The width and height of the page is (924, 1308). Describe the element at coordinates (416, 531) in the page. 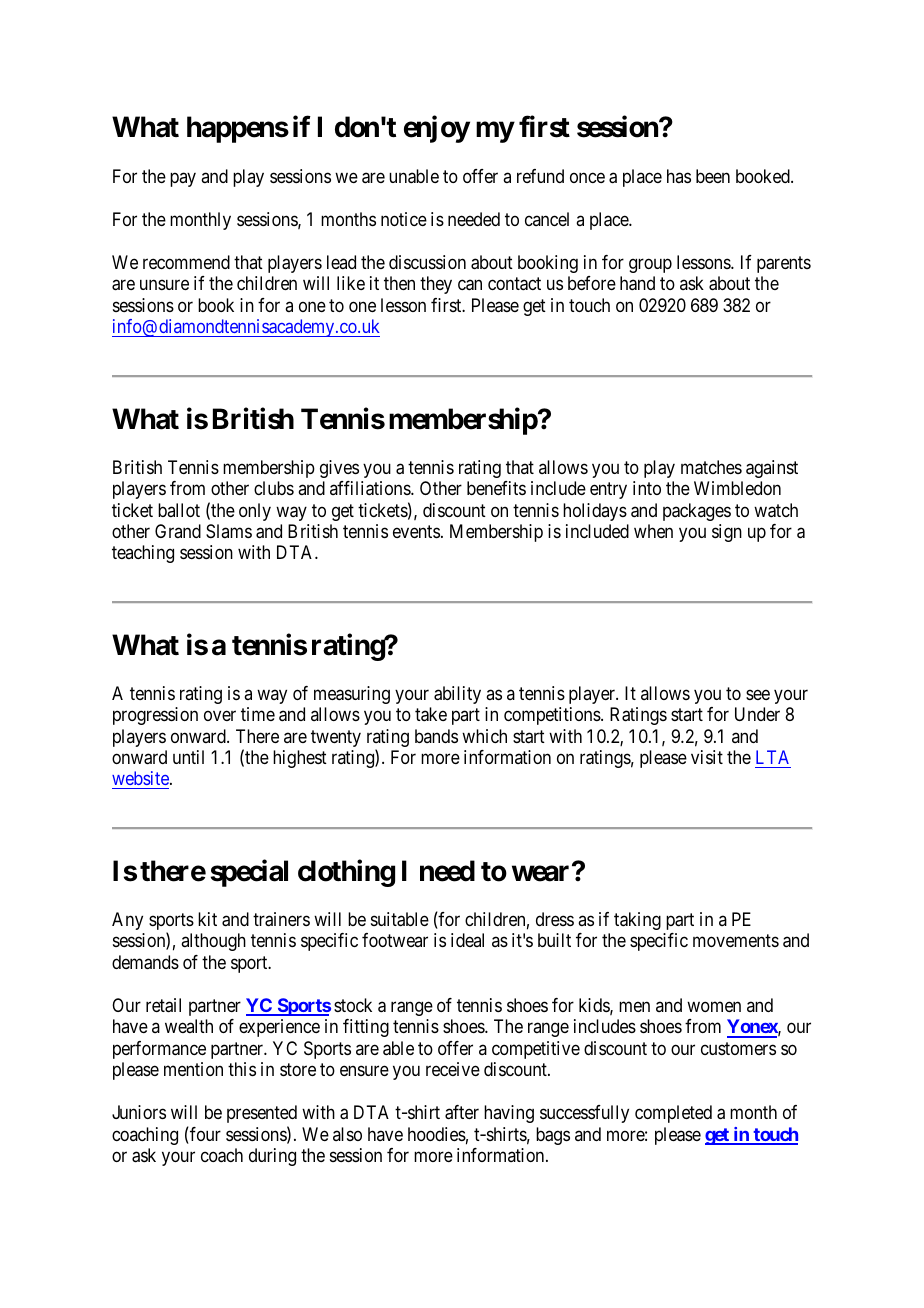

I see `events` at that location.
